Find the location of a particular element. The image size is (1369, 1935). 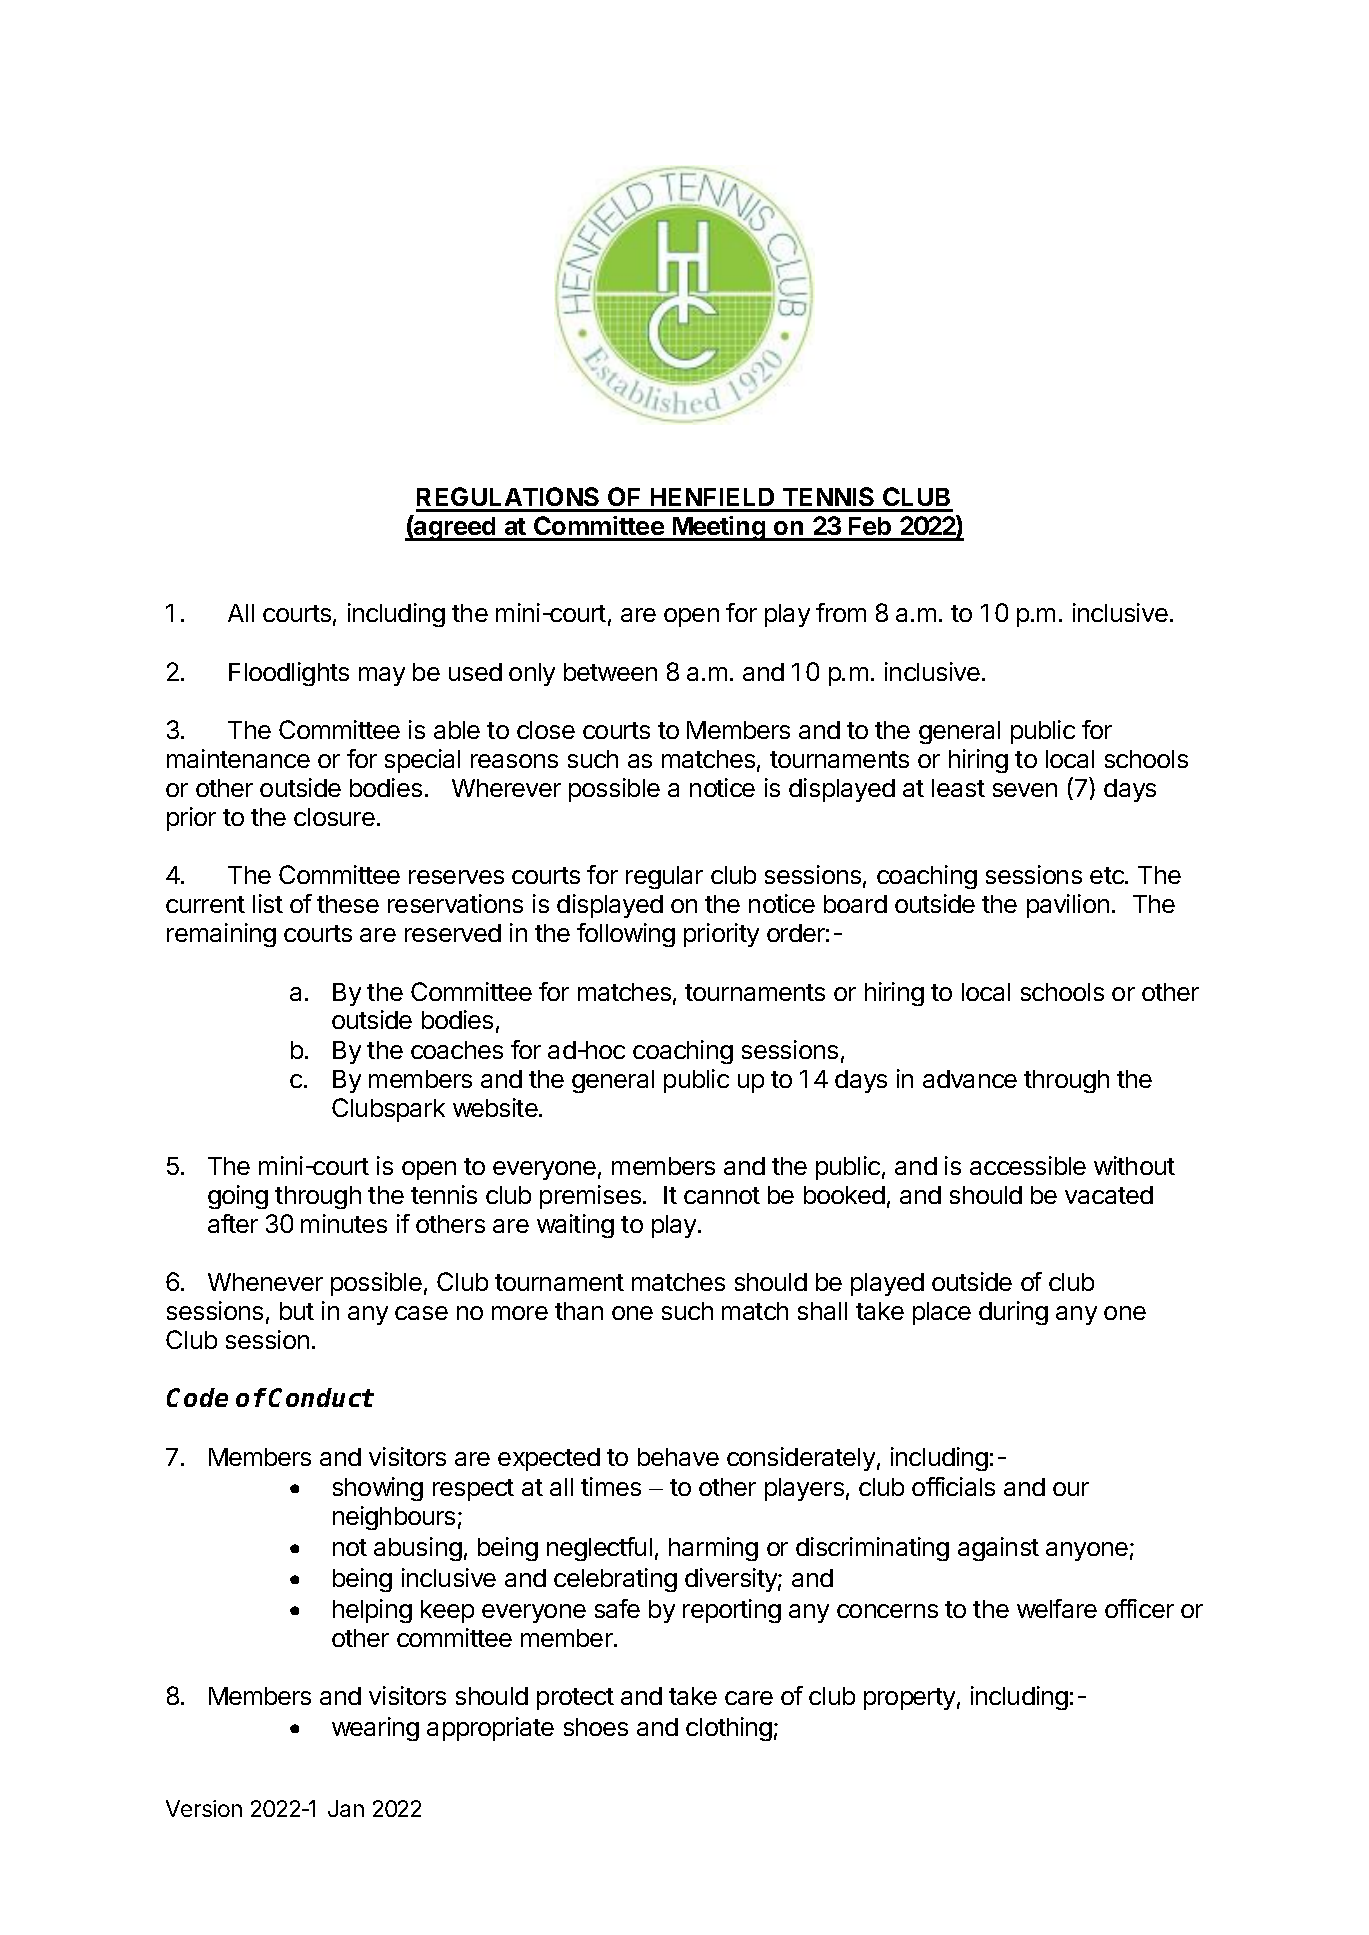

accessible is located at coordinates (1028, 1165).
